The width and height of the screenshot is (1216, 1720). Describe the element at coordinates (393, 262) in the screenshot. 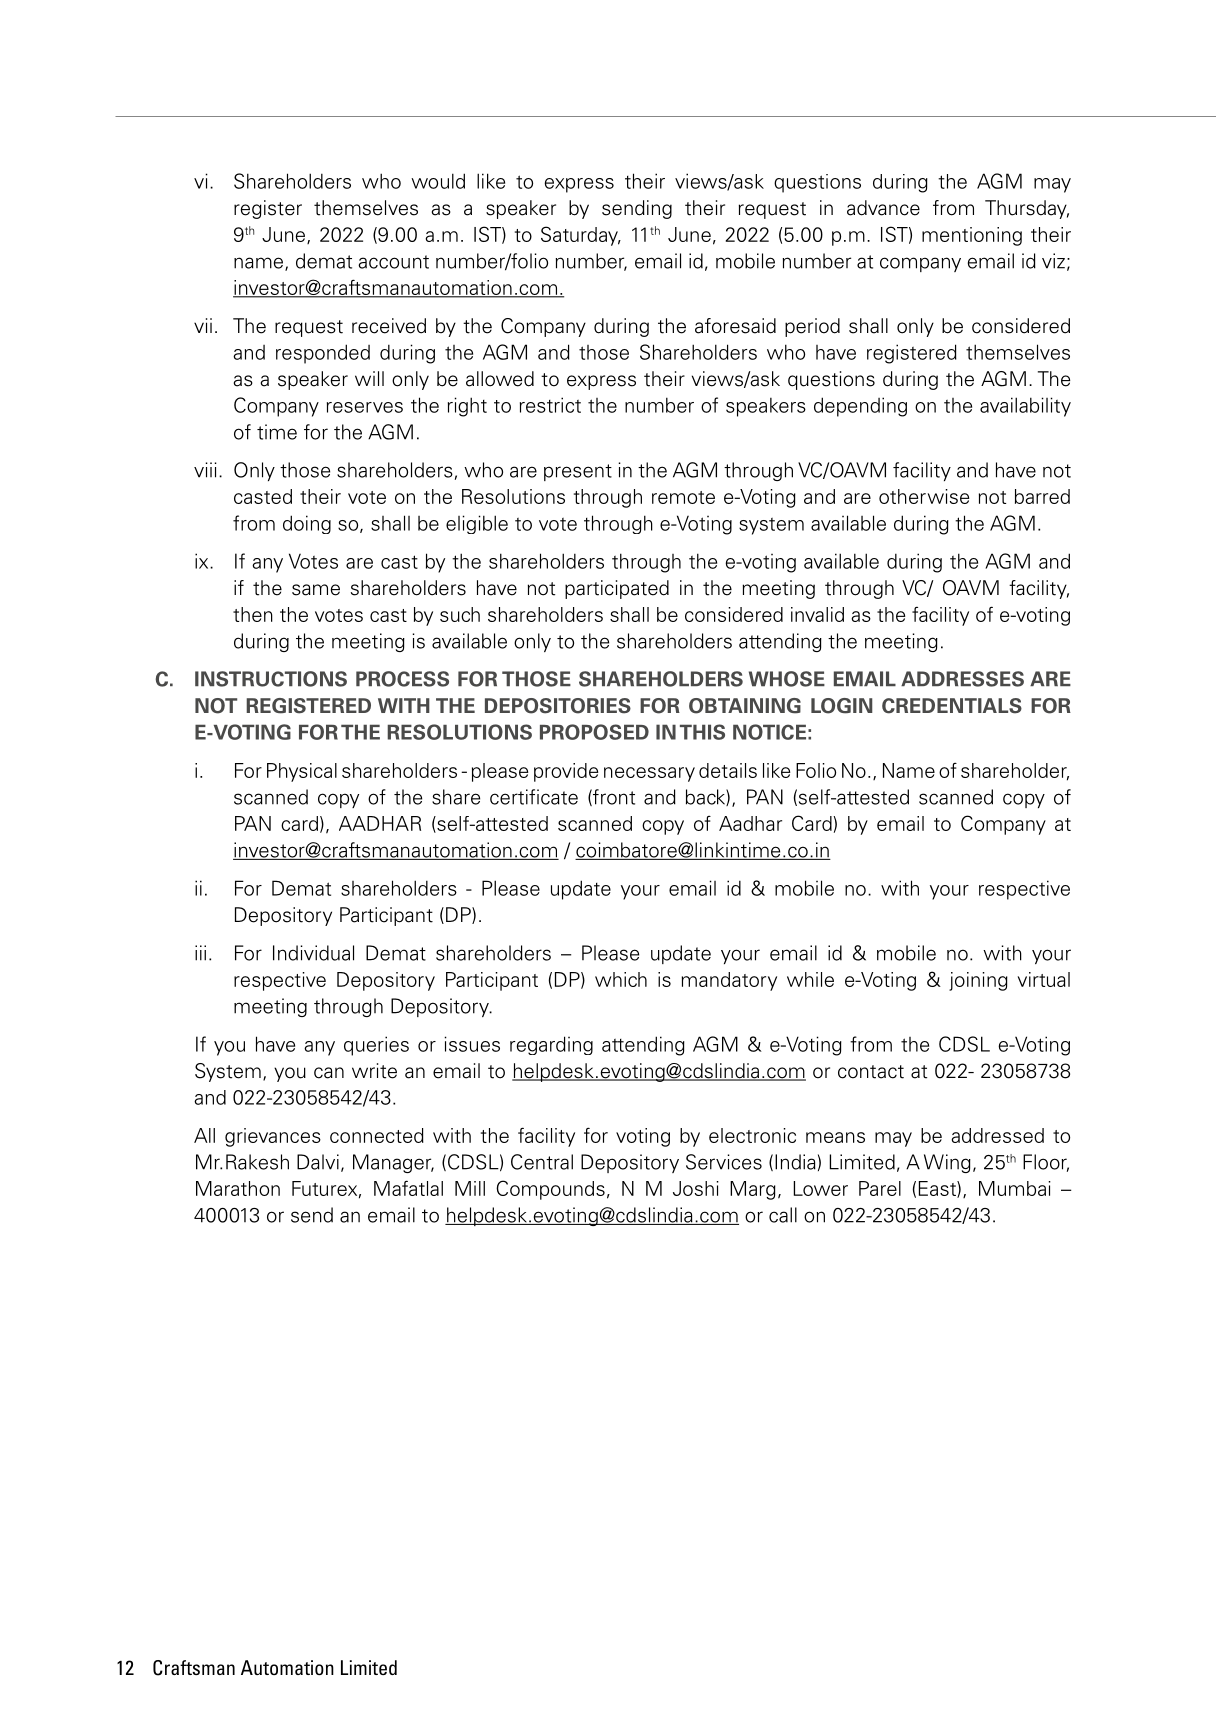

I see `account` at that location.
